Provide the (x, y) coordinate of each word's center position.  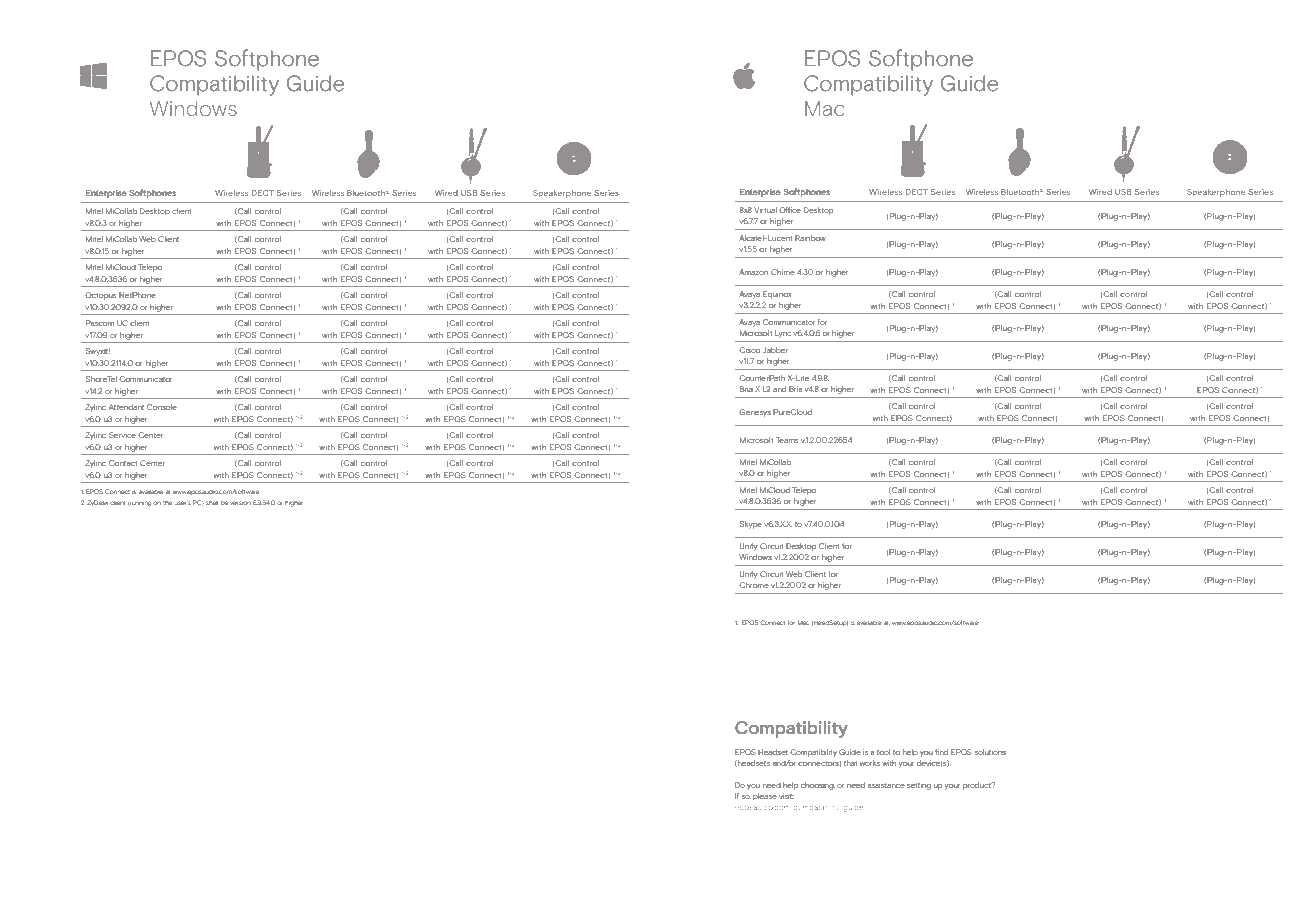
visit (786, 796)
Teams (787, 440)
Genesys (755, 413)
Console (162, 407)
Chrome (754, 585)
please (765, 797)
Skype (751, 525)
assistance (886, 785)
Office (790, 210)
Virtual (765, 210)
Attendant (126, 407)
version (240, 503)
